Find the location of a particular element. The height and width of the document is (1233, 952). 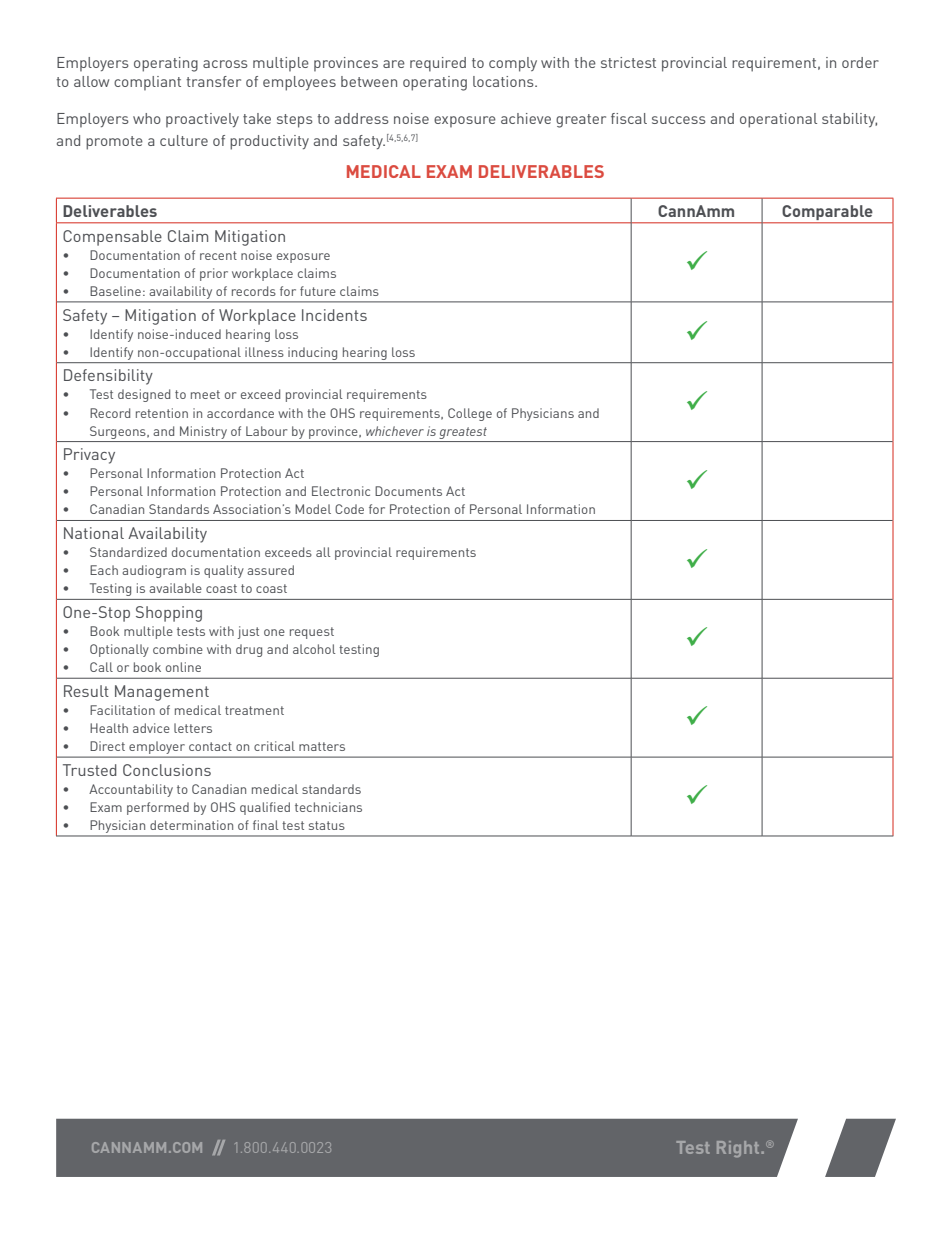

future is located at coordinates (318, 291).
